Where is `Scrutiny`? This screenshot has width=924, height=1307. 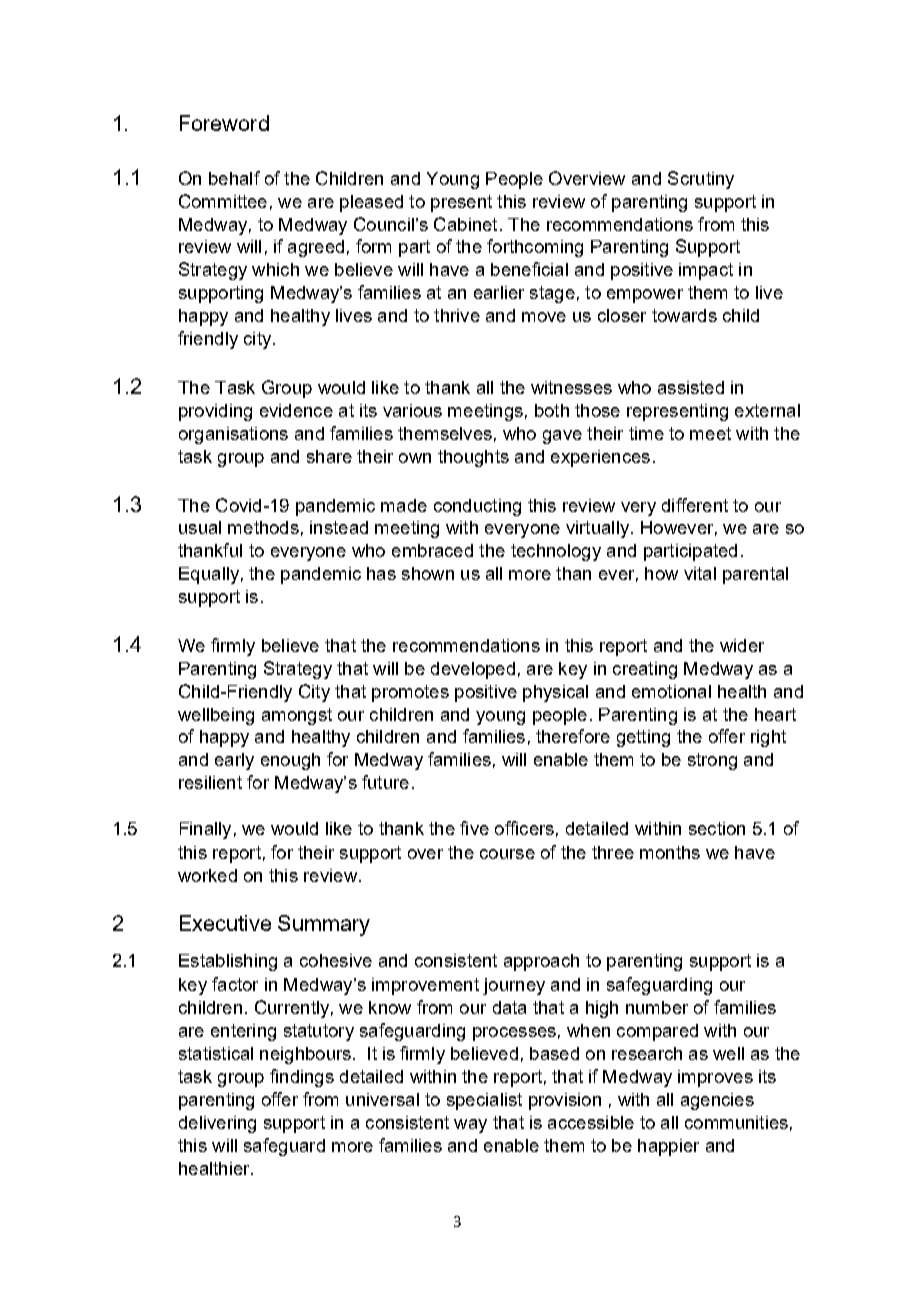 Scrutiny is located at coordinates (701, 180).
